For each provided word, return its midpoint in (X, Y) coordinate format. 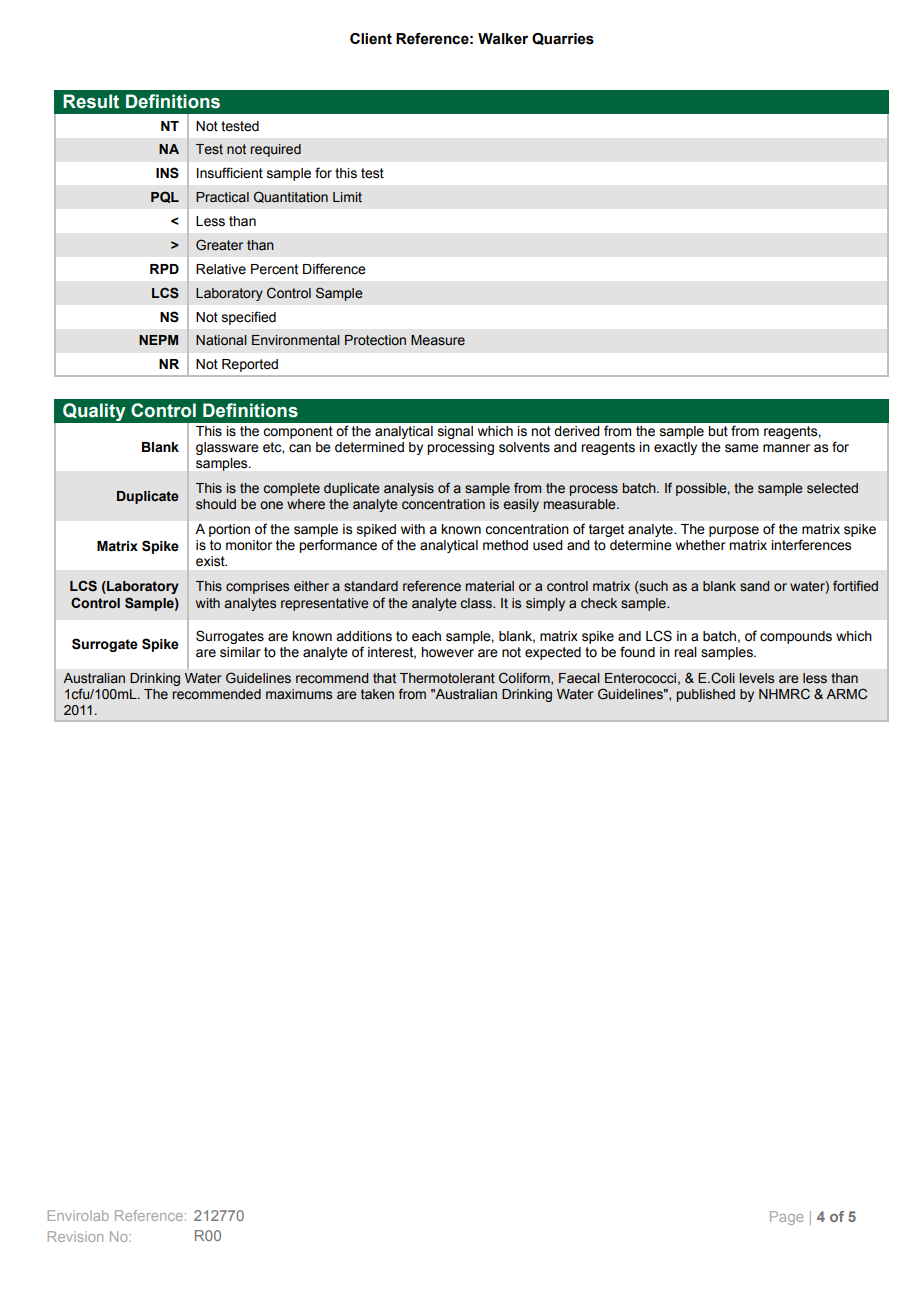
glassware (227, 448)
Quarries (563, 39)
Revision (75, 1236)
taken (377, 694)
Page (786, 1218)
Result (91, 101)
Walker (503, 39)
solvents (524, 447)
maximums (299, 694)
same (742, 448)
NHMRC (784, 694)
